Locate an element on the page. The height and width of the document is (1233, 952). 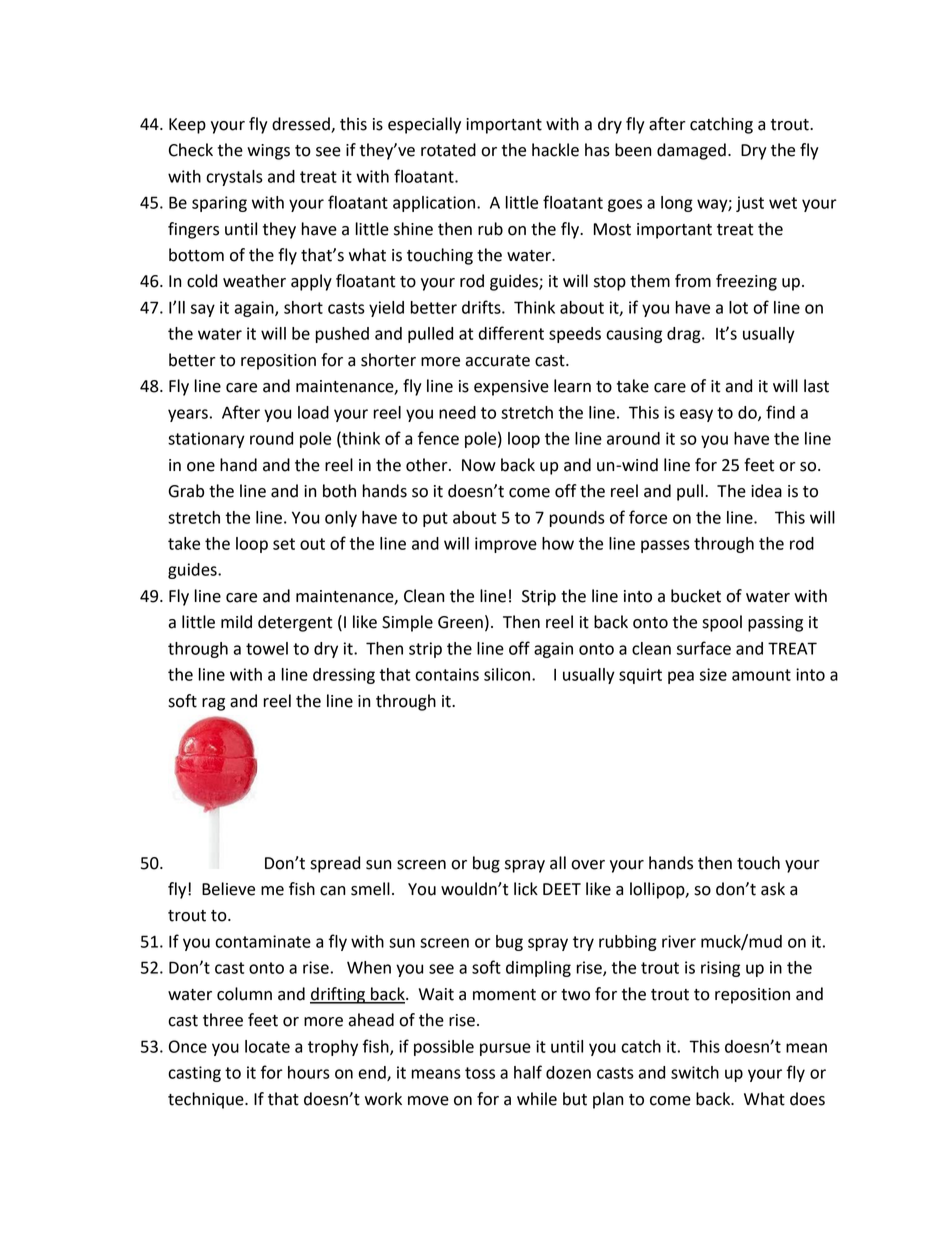
silicon is located at coordinates (507, 674).
